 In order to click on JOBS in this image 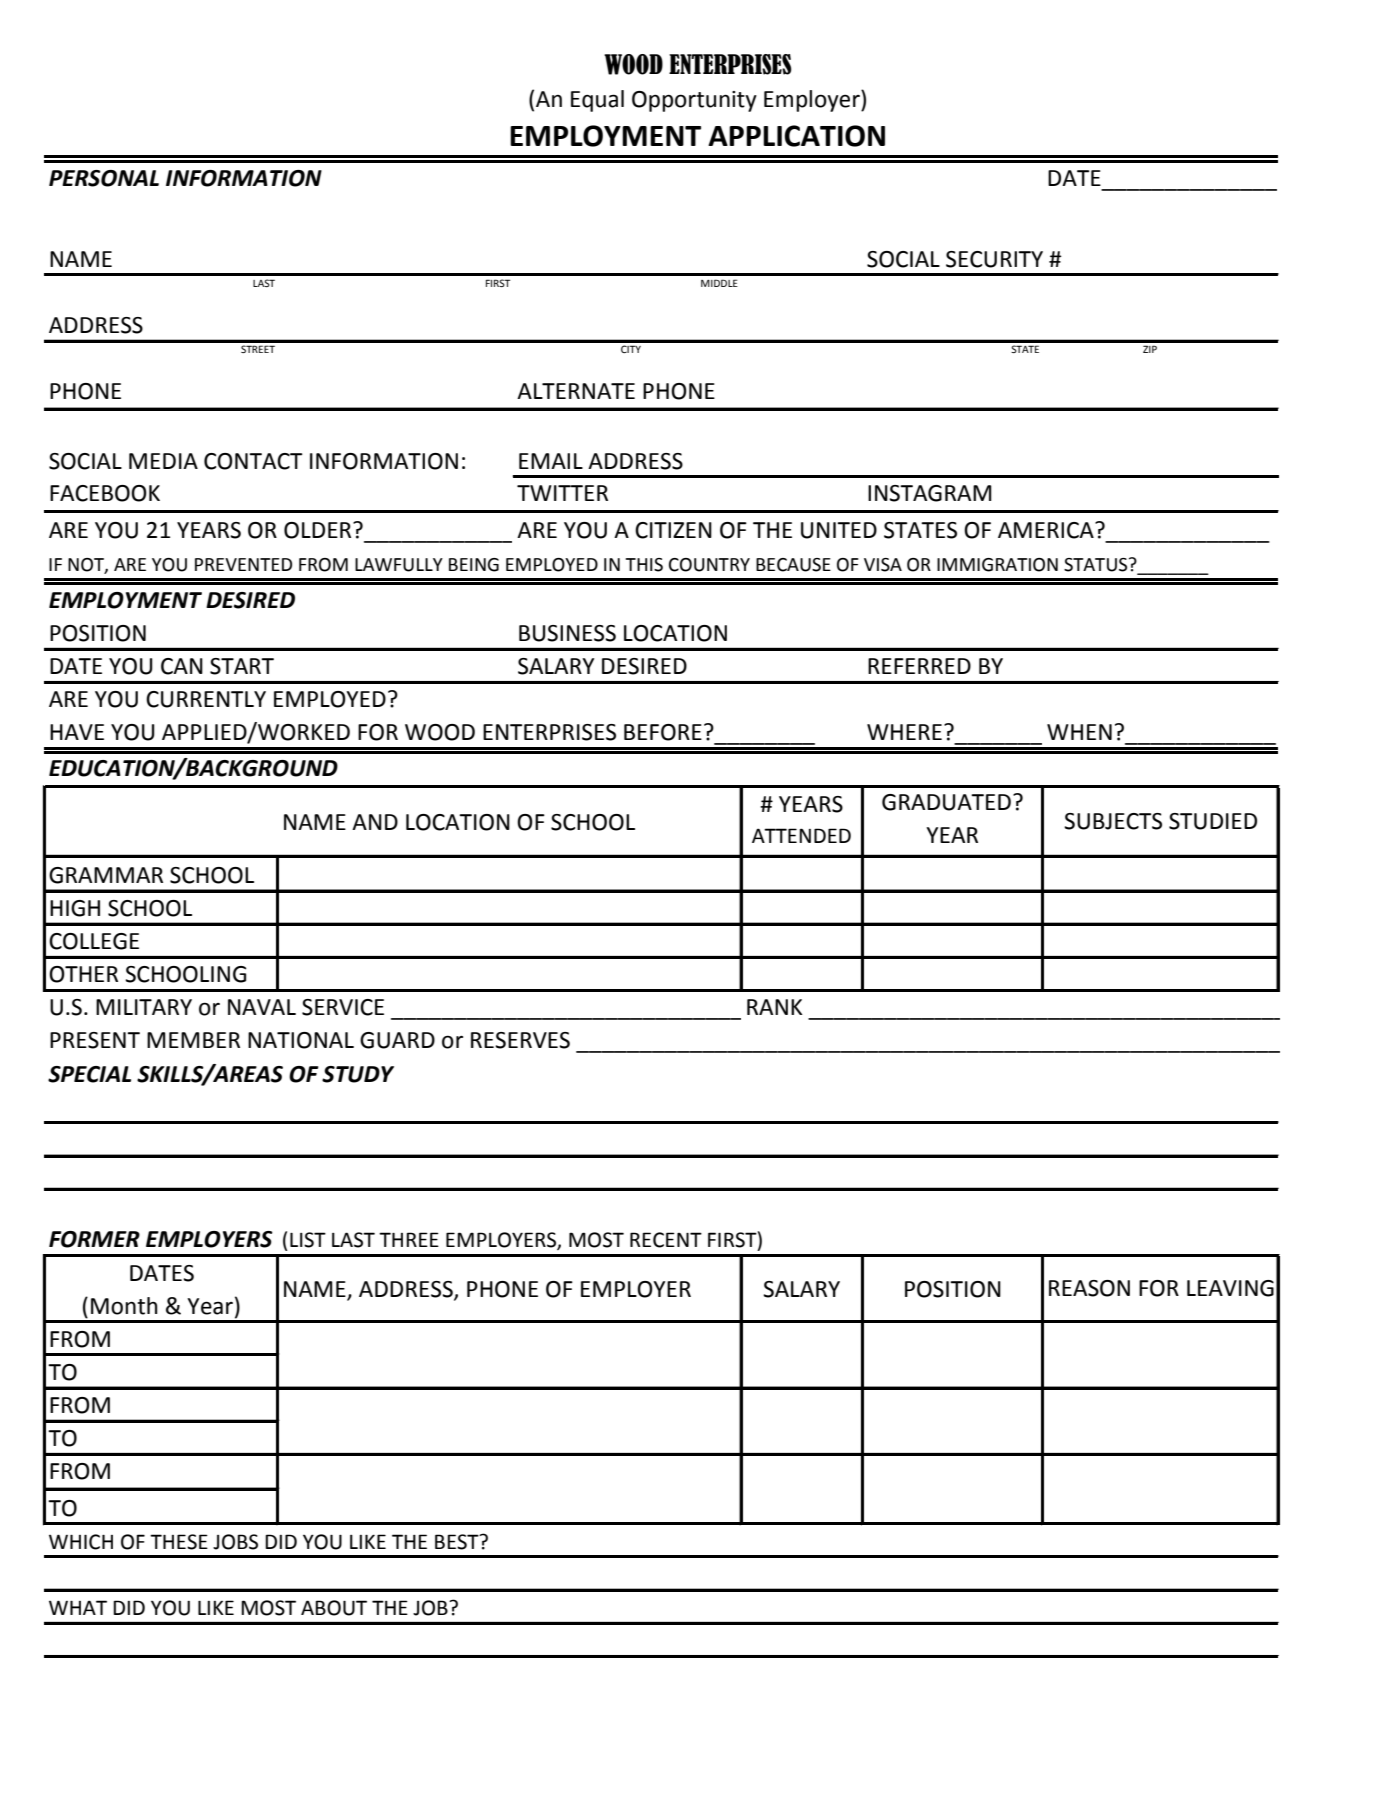, I will do `click(235, 1542)`.
